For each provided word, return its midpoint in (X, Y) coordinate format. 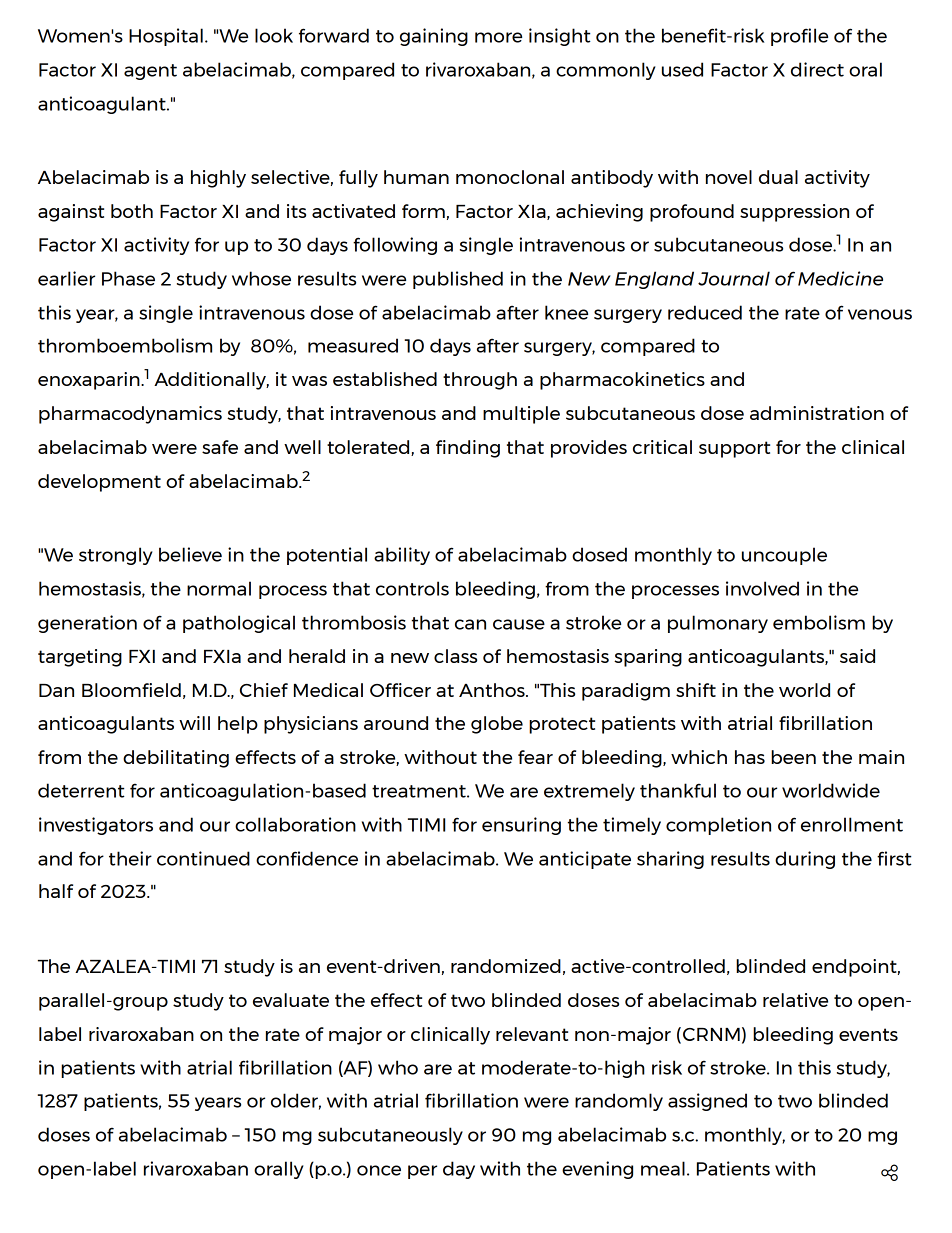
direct (817, 69)
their (130, 858)
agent (150, 72)
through (480, 381)
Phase (128, 278)
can (470, 624)
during (805, 860)
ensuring (521, 826)
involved (762, 588)
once (379, 1170)
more (498, 37)
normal (219, 588)
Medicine (840, 278)
